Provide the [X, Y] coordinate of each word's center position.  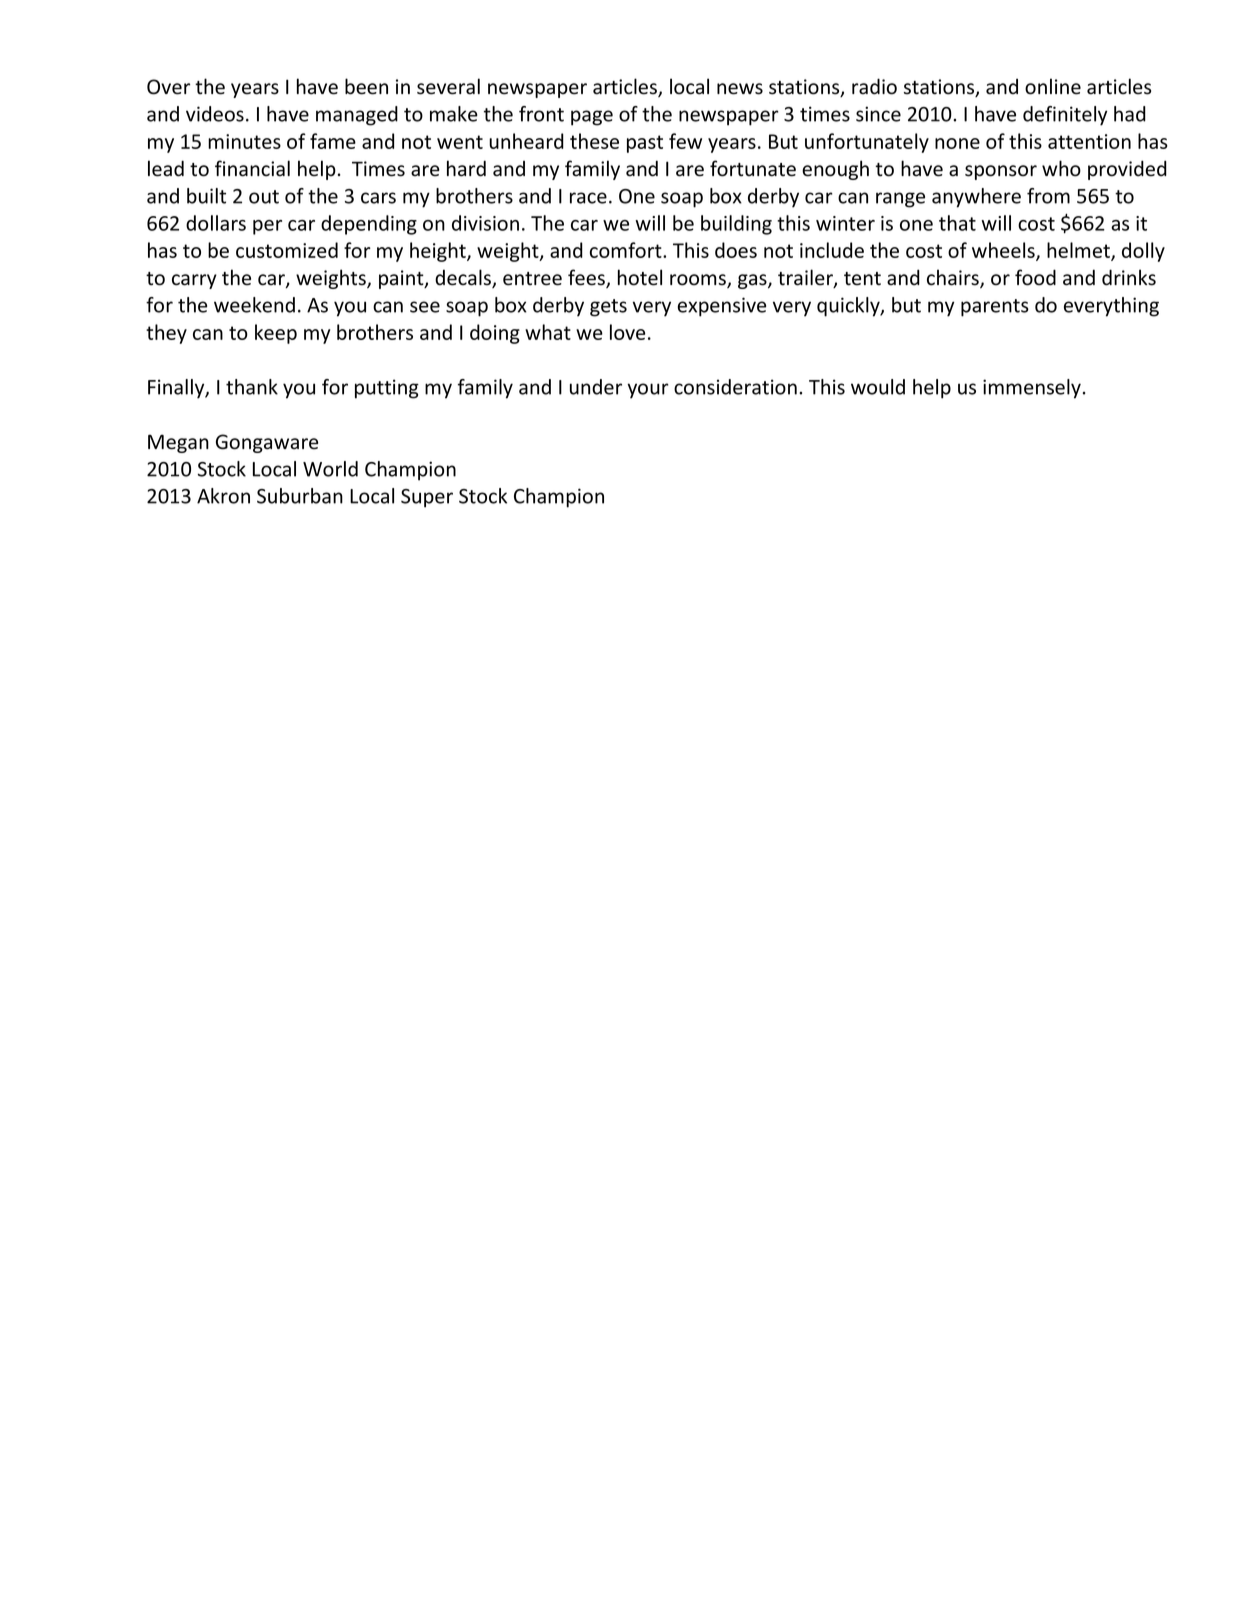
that [957, 223]
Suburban [300, 496]
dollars [216, 223]
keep [276, 334]
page [592, 118]
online [1053, 86]
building [736, 225]
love [627, 332]
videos [215, 114]
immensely [1032, 389]
